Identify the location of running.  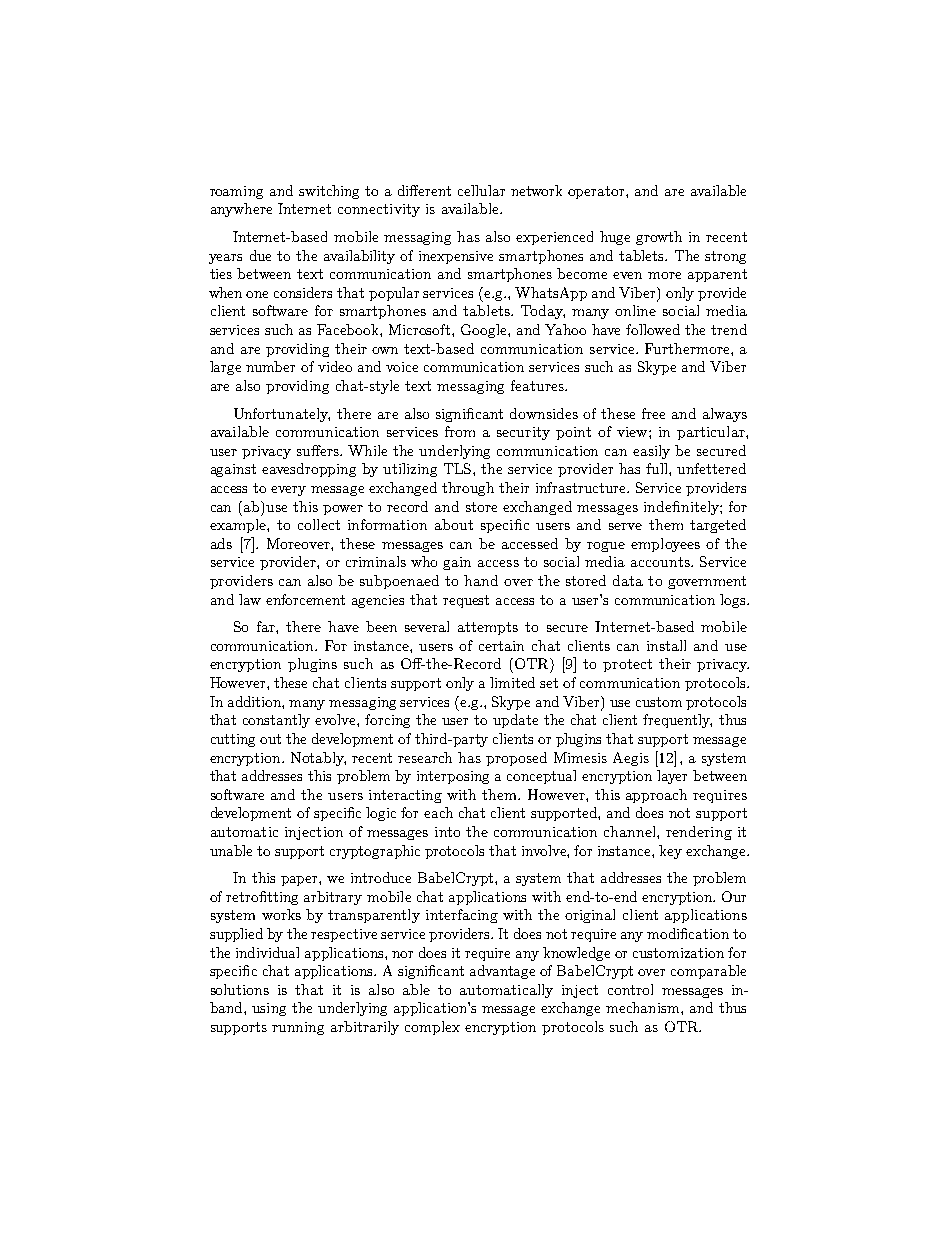
(298, 1028).
